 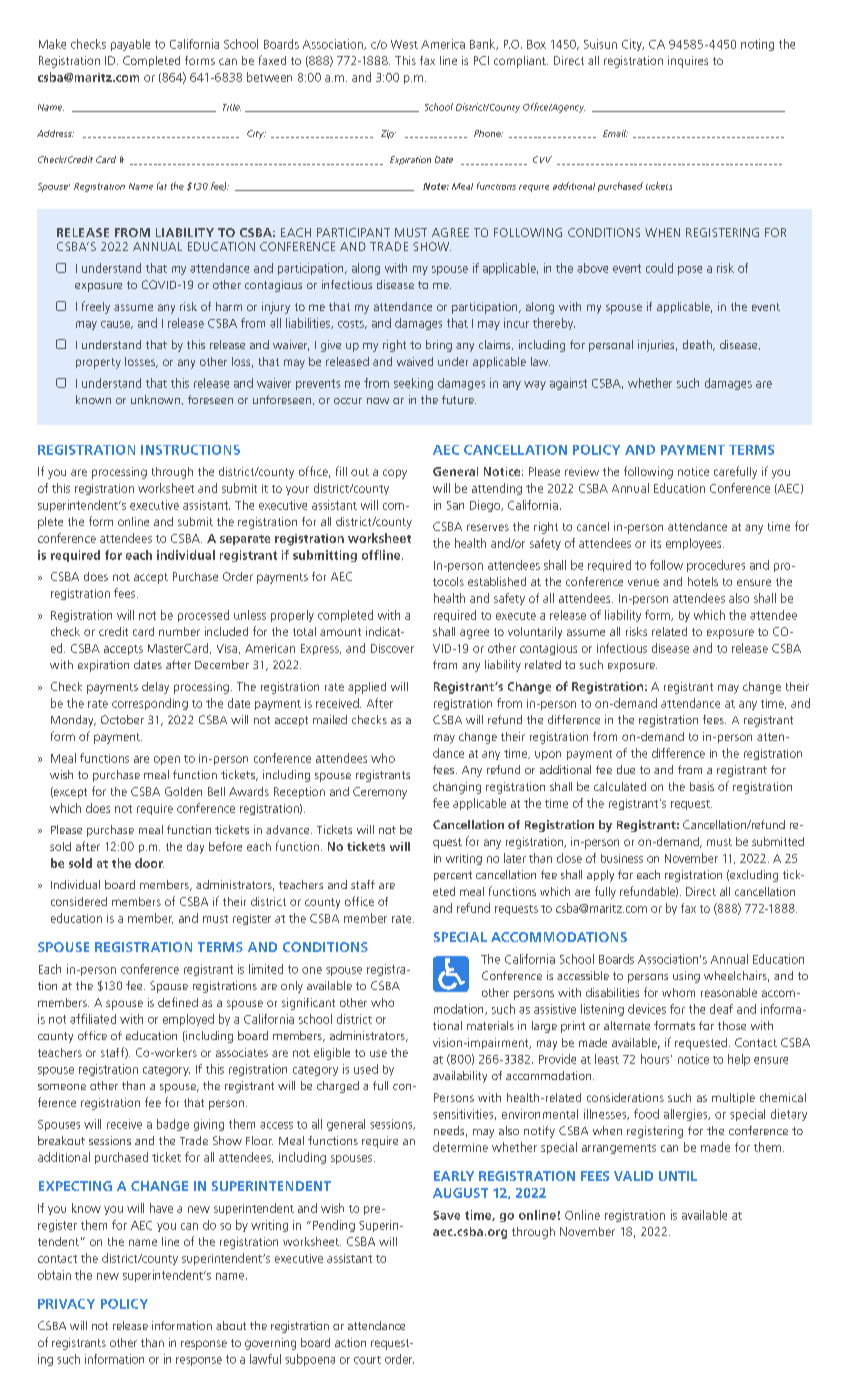 What do you see at coordinates (367, 688) in the image?
I see `applied` at bounding box center [367, 688].
